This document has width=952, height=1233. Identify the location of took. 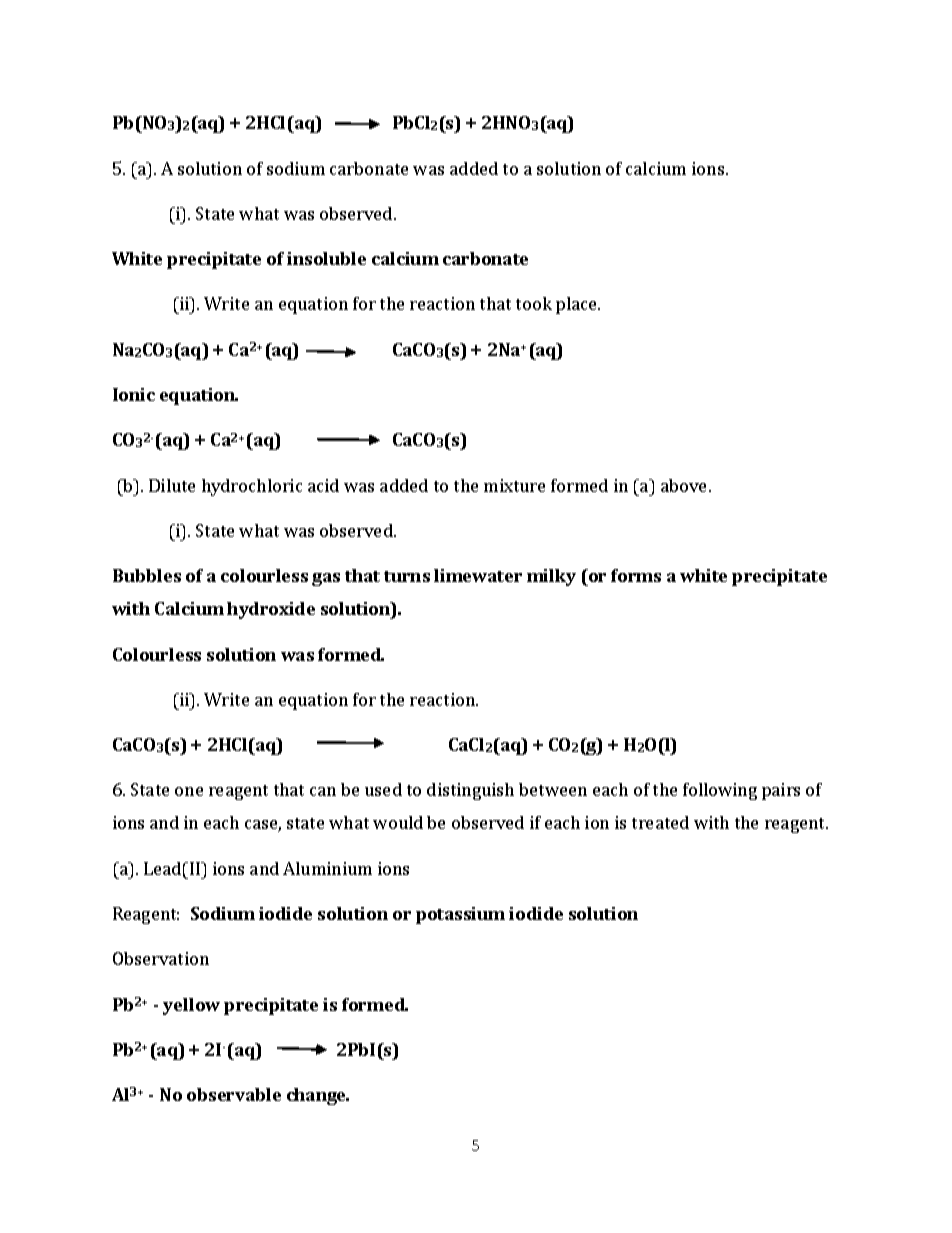
(534, 303).
